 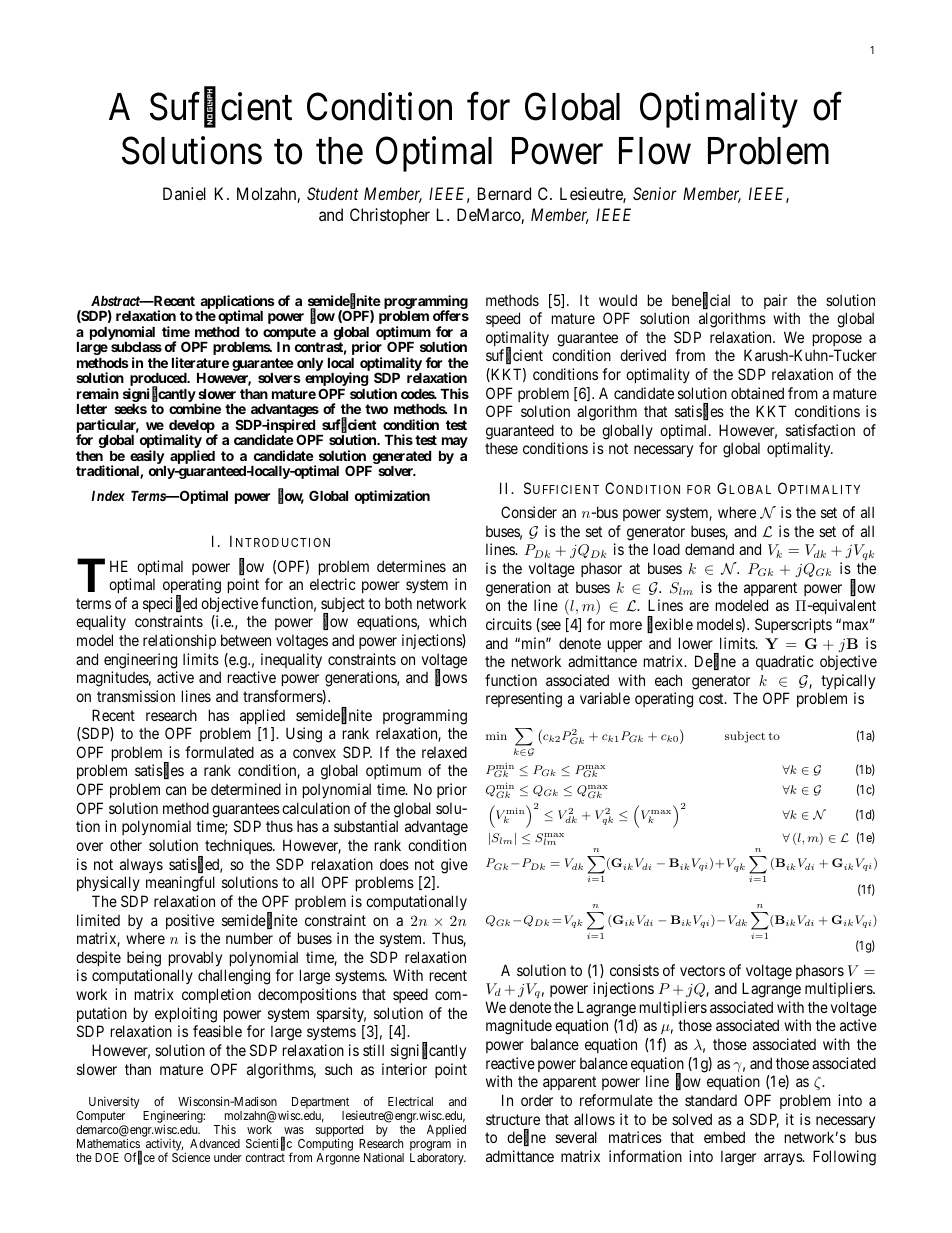 I want to click on activity, so click(x=164, y=1146).
